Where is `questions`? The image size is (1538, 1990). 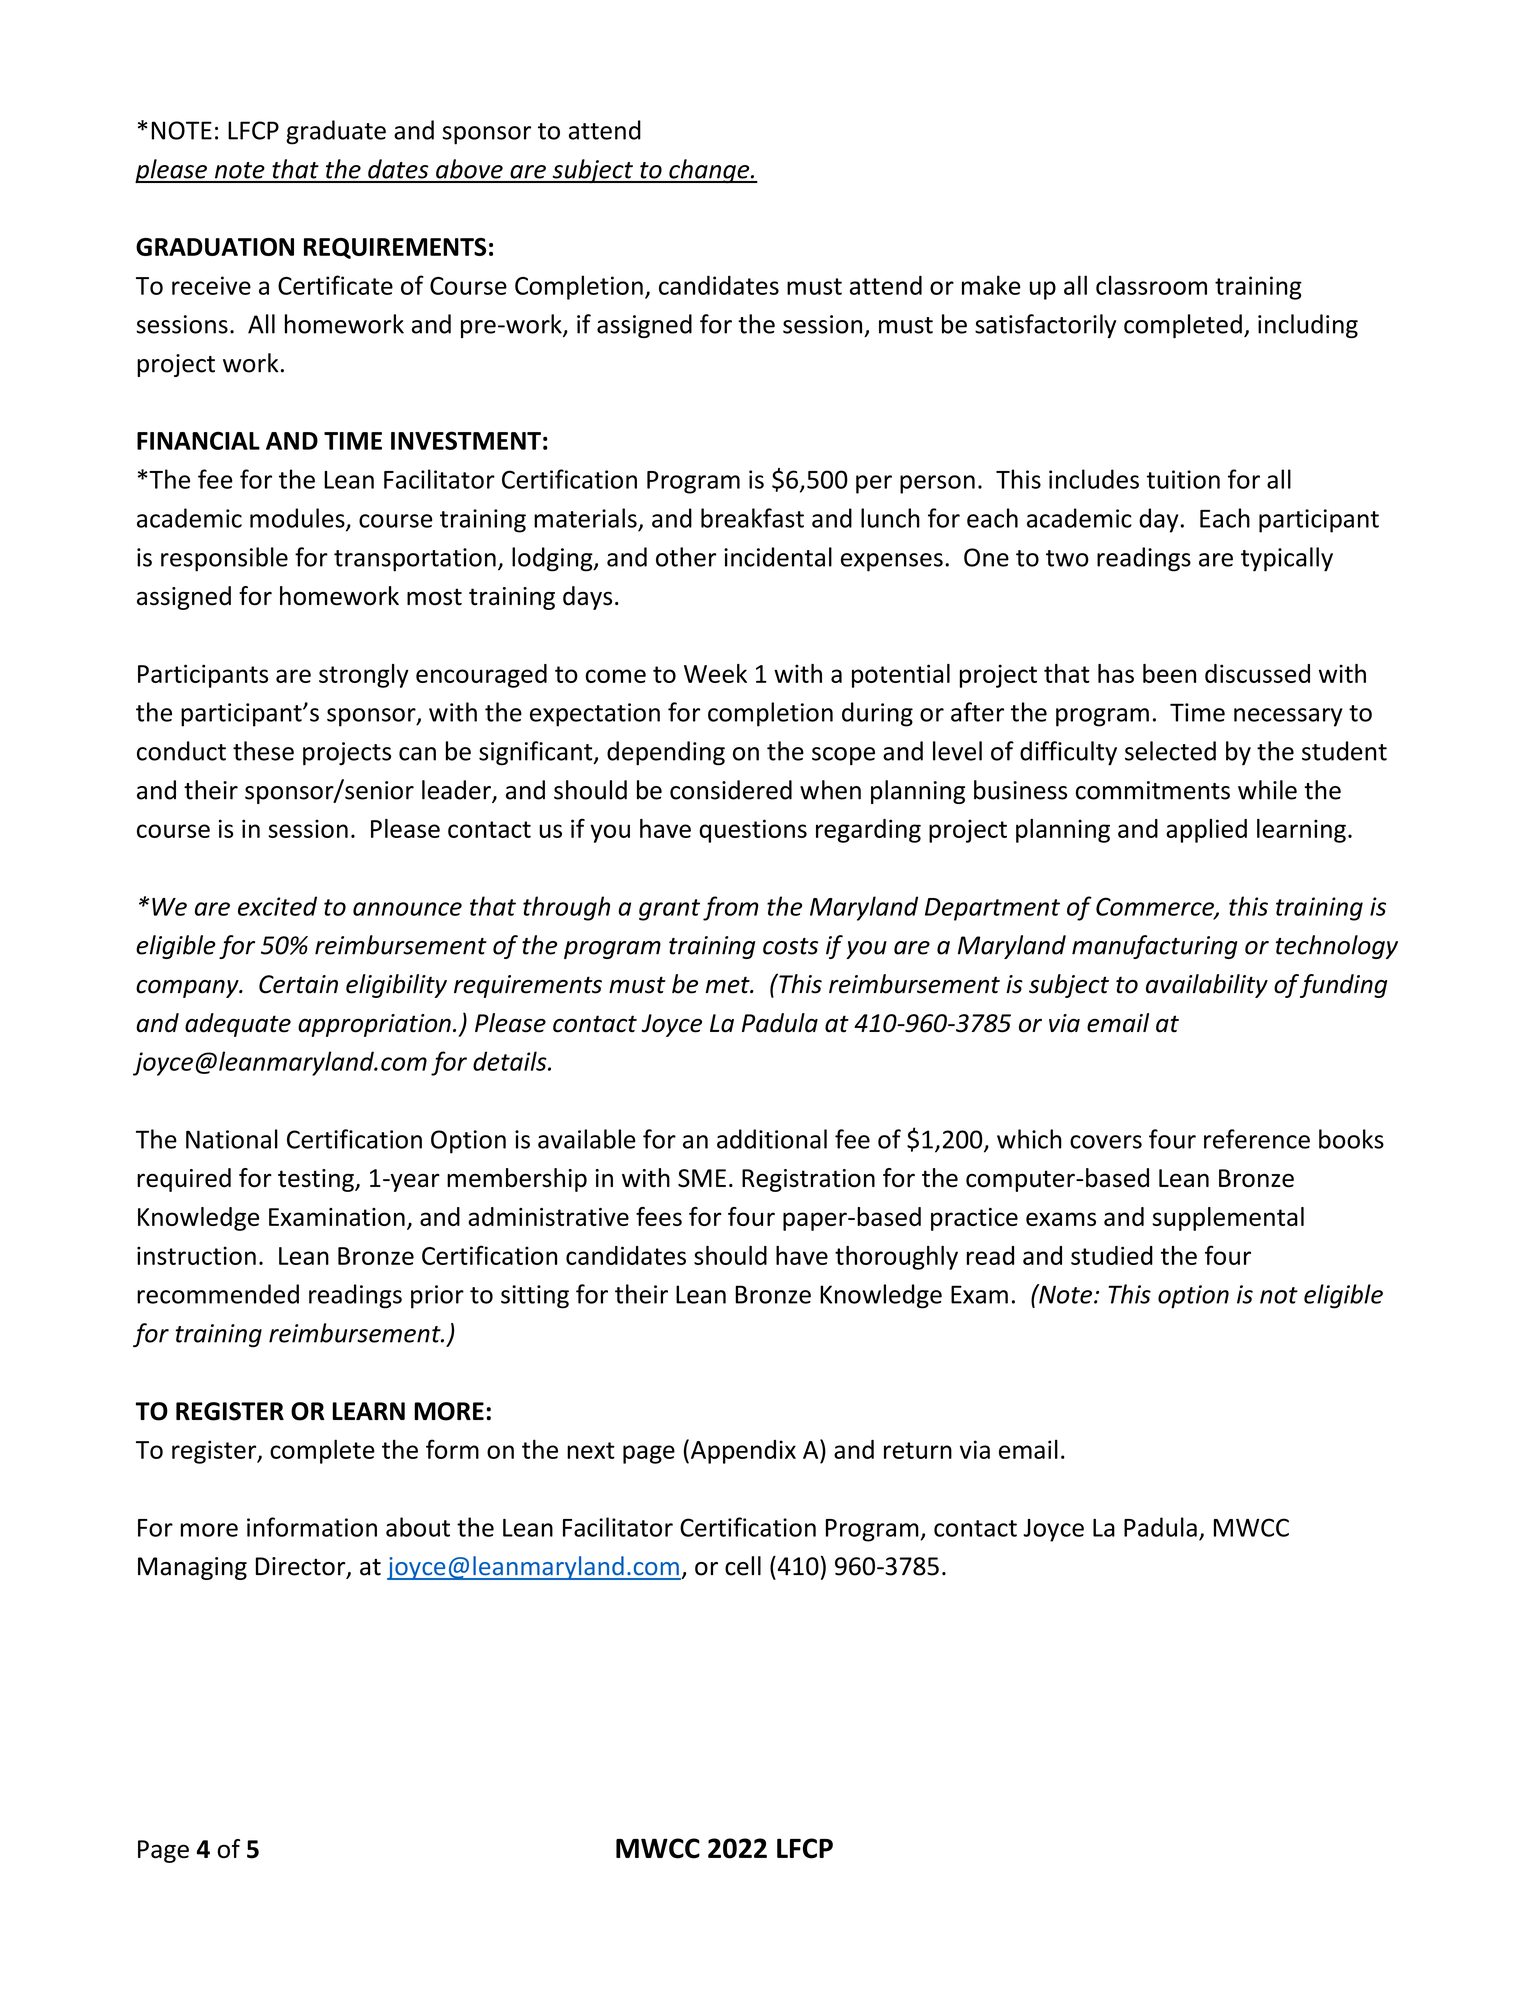 questions is located at coordinates (753, 831).
